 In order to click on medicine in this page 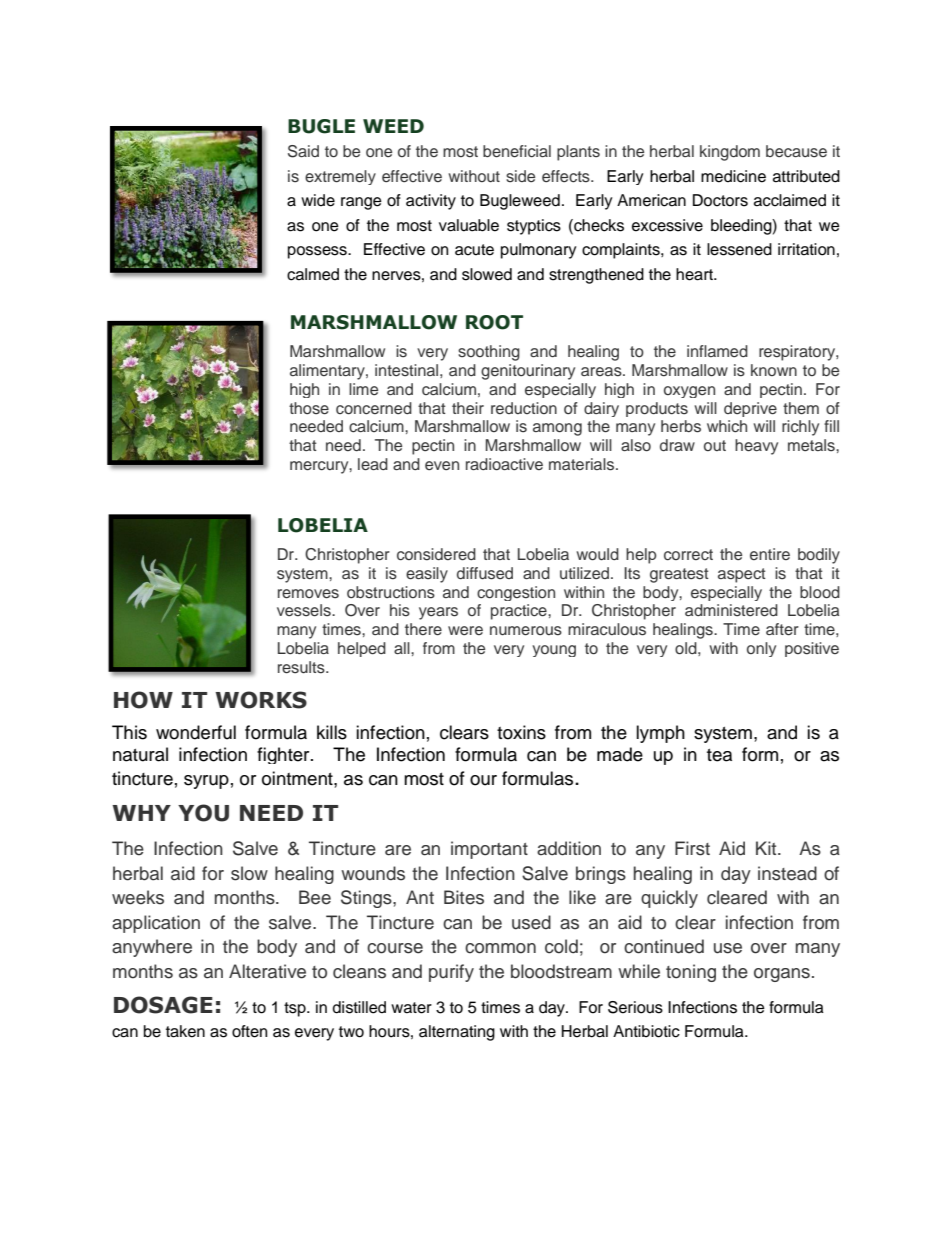, I will do `click(733, 176)`.
